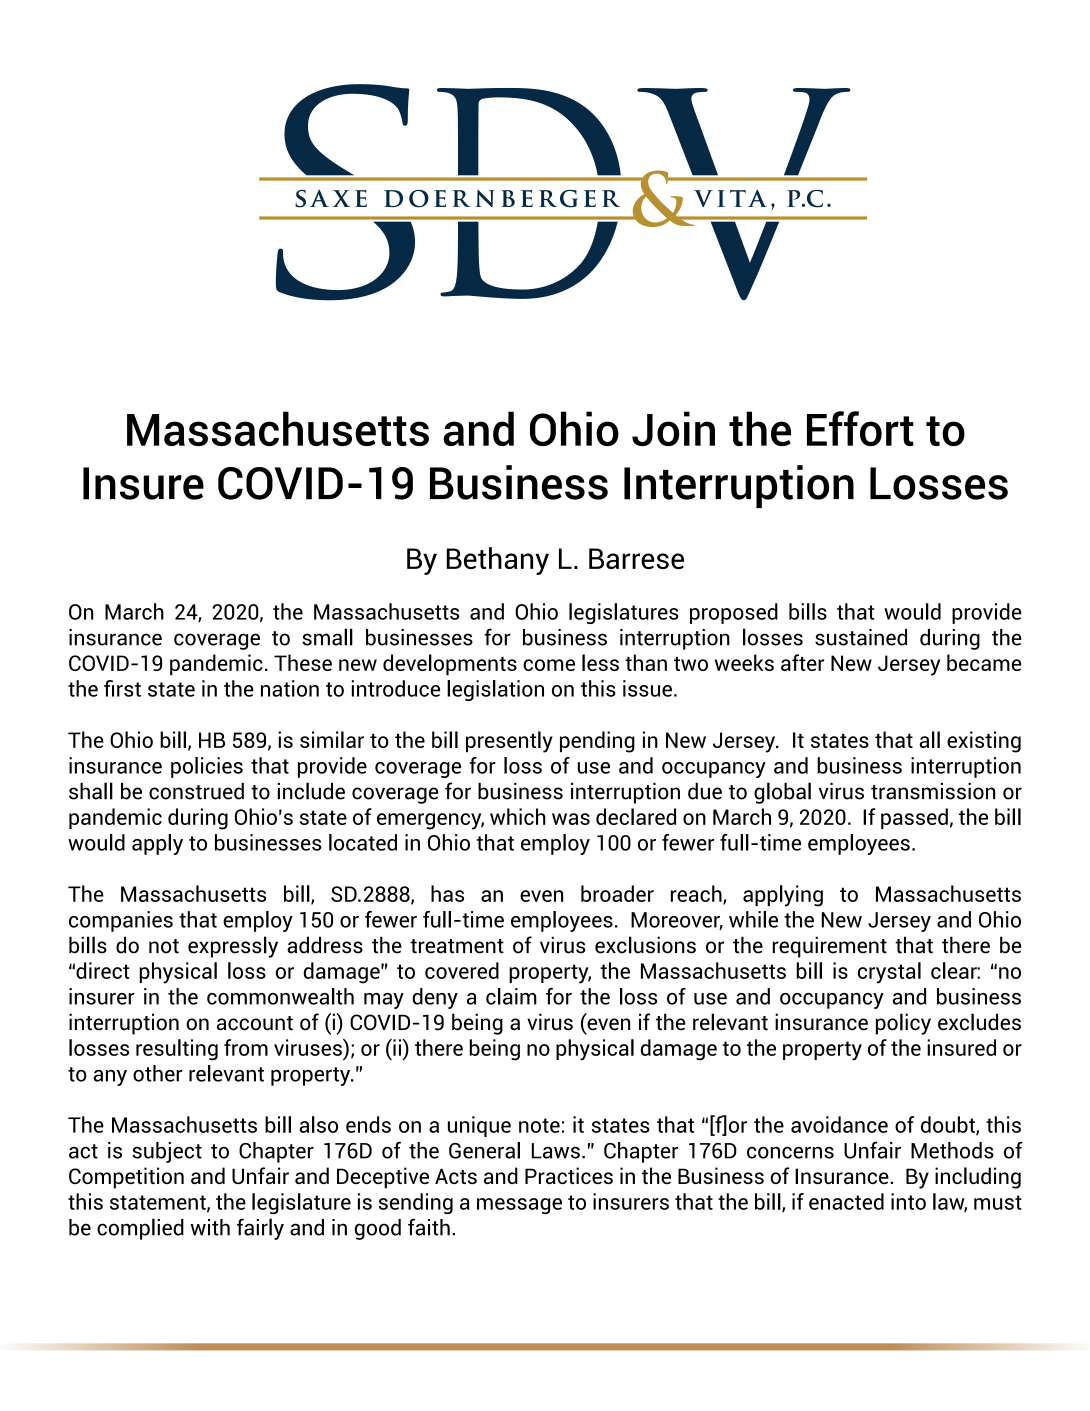 This screenshot has height=1411, width=1090. I want to click on Join, so click(673, 428).
